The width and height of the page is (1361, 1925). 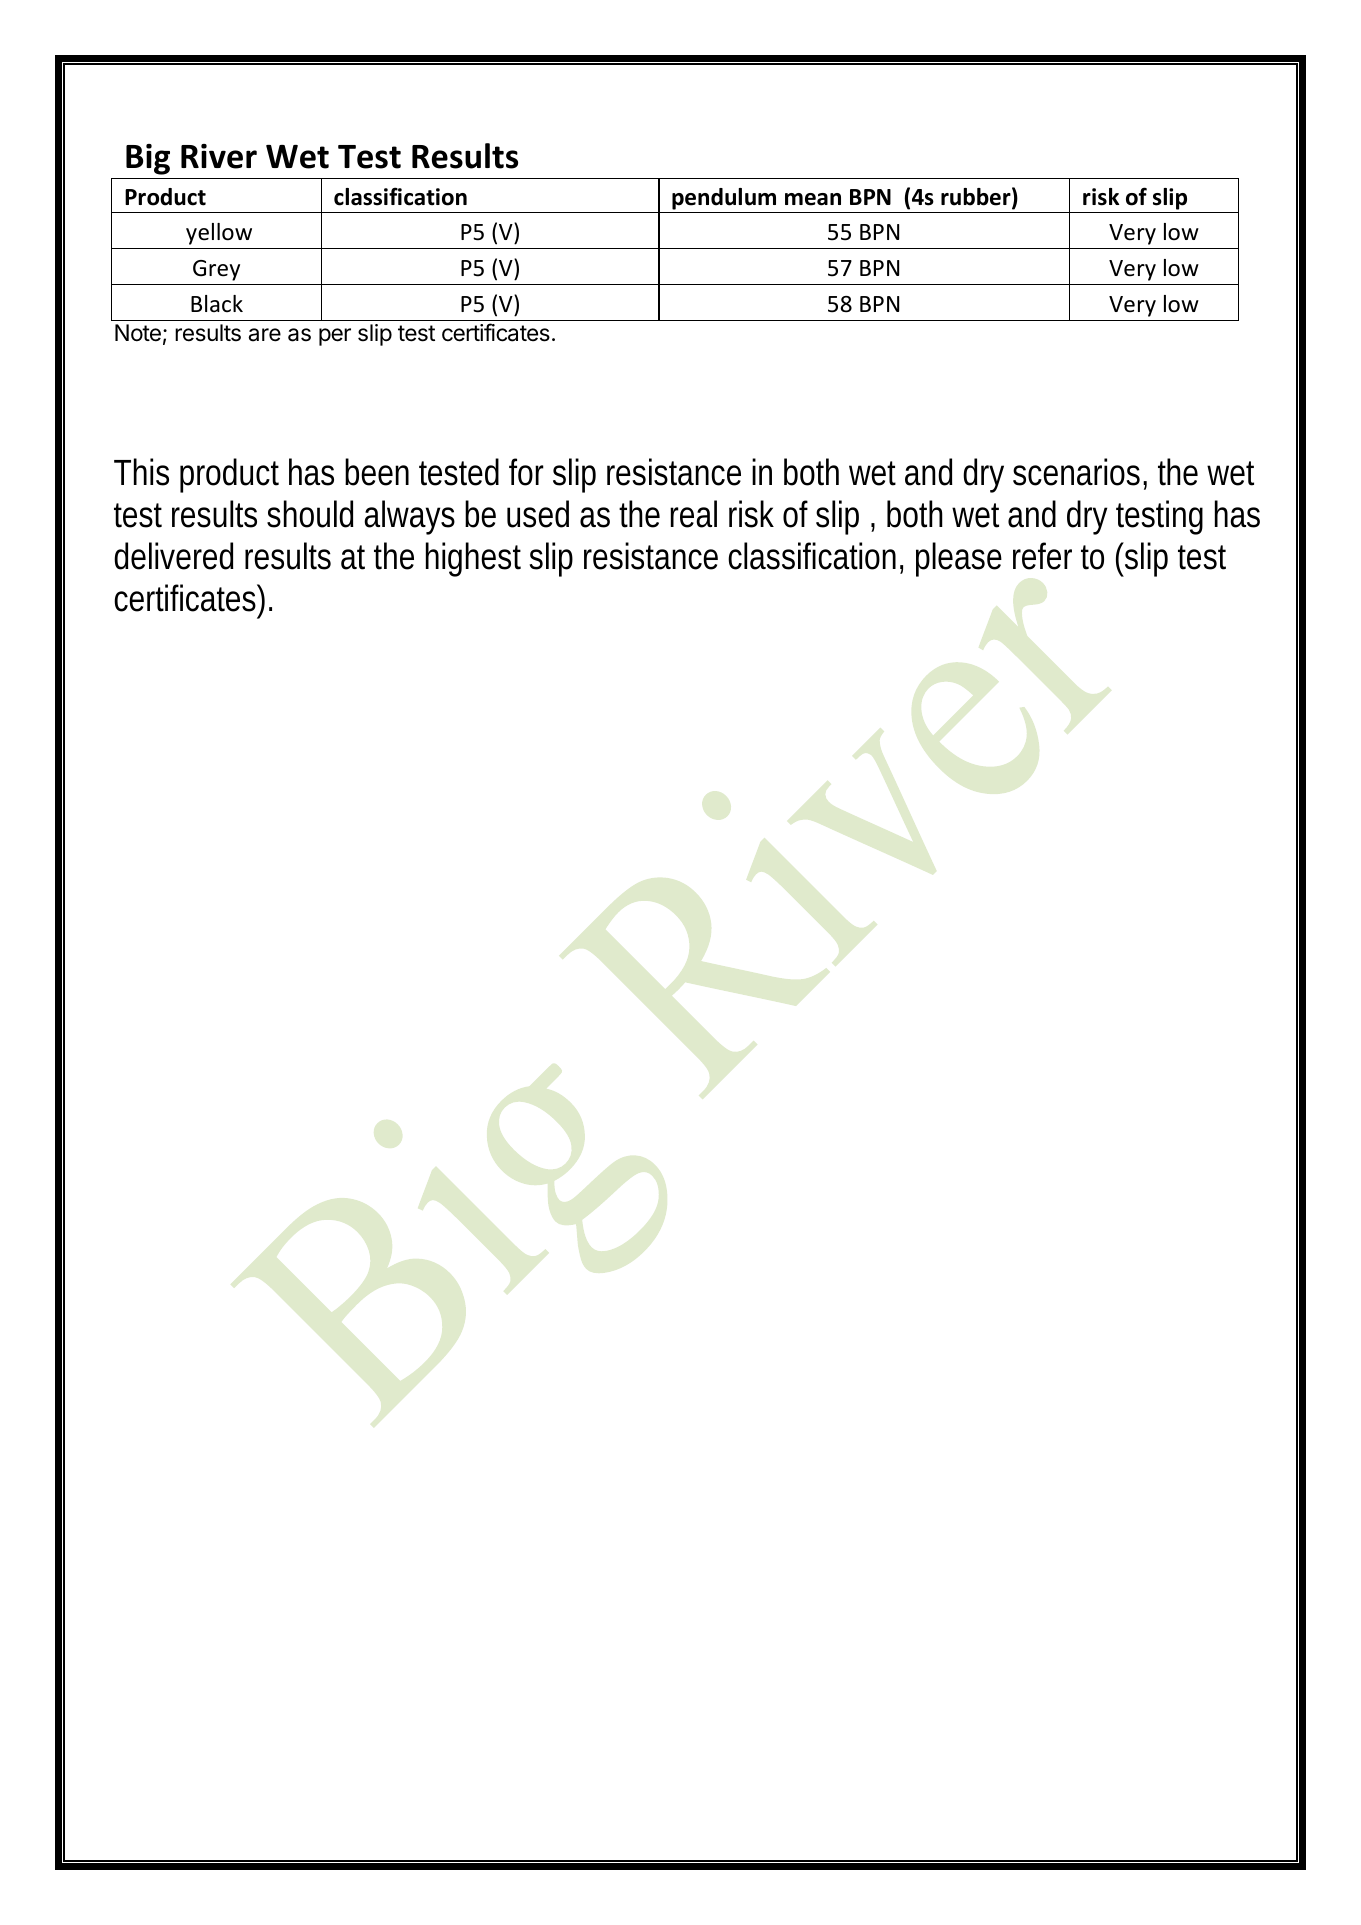 I want to click on for, so click(x=526, y=472).
